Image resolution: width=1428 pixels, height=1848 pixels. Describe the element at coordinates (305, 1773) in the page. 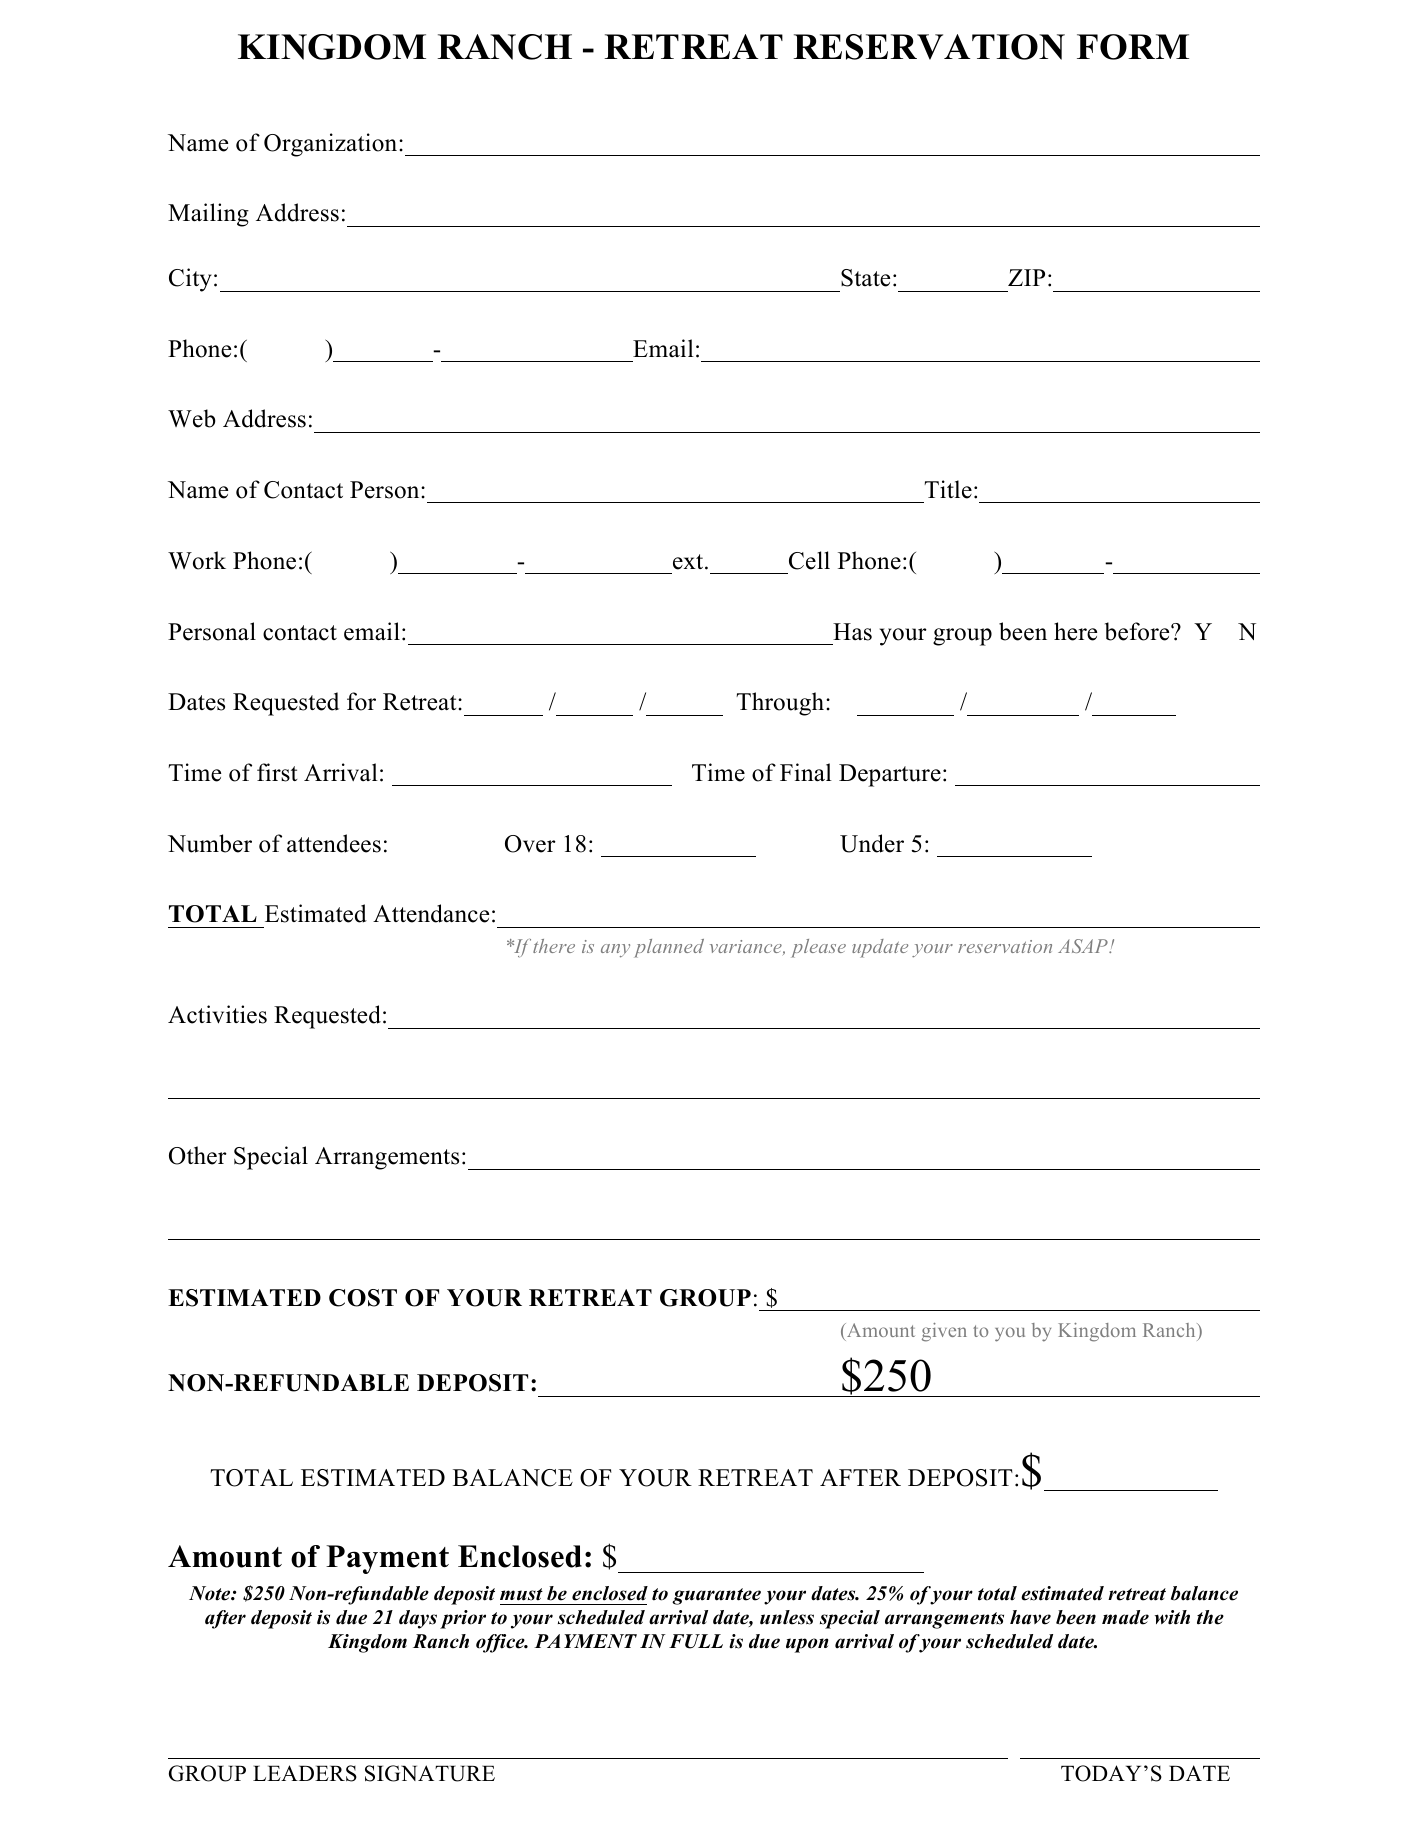

I see `LEADERS` at that location.
